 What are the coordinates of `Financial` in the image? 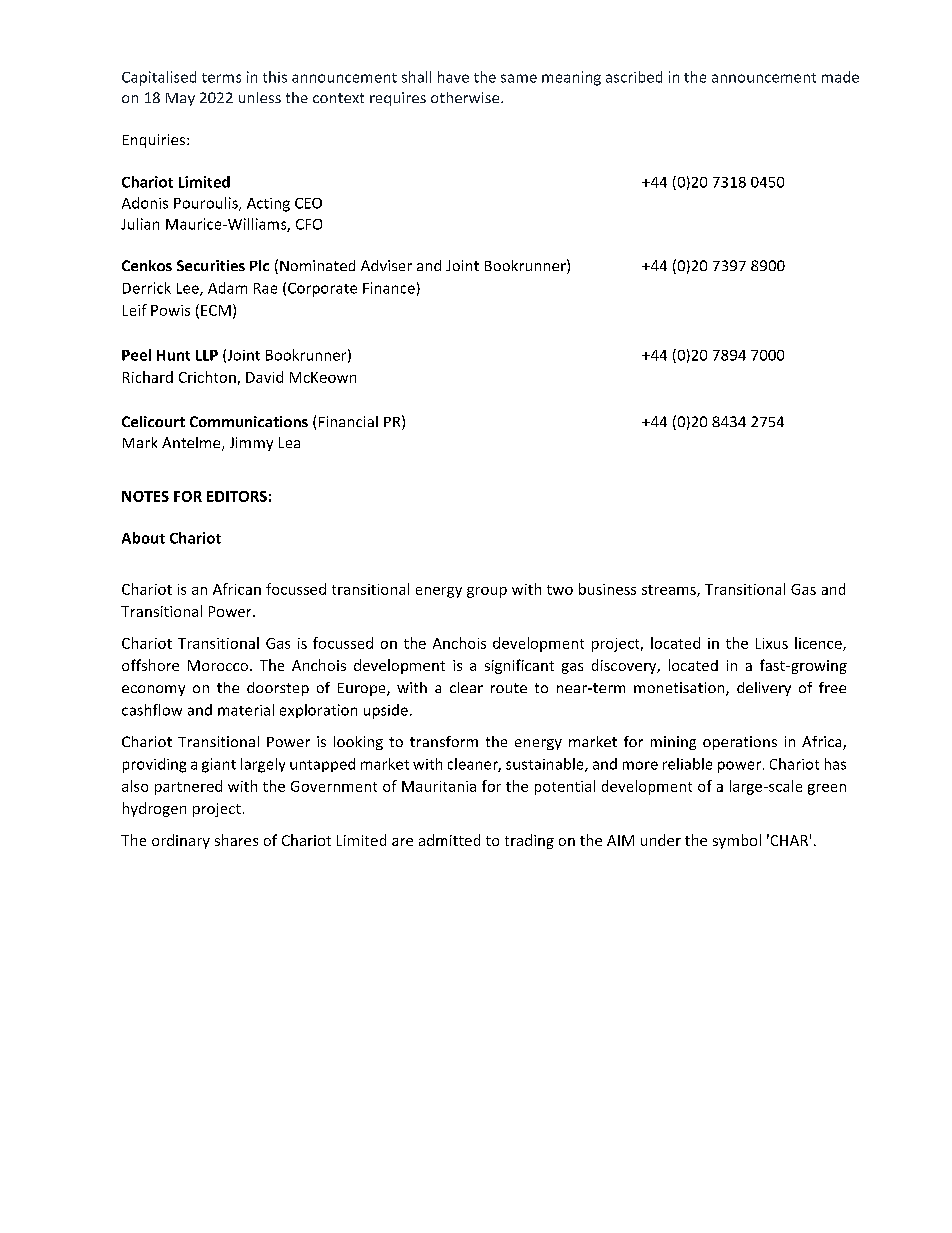 It's located at (348, 421).
